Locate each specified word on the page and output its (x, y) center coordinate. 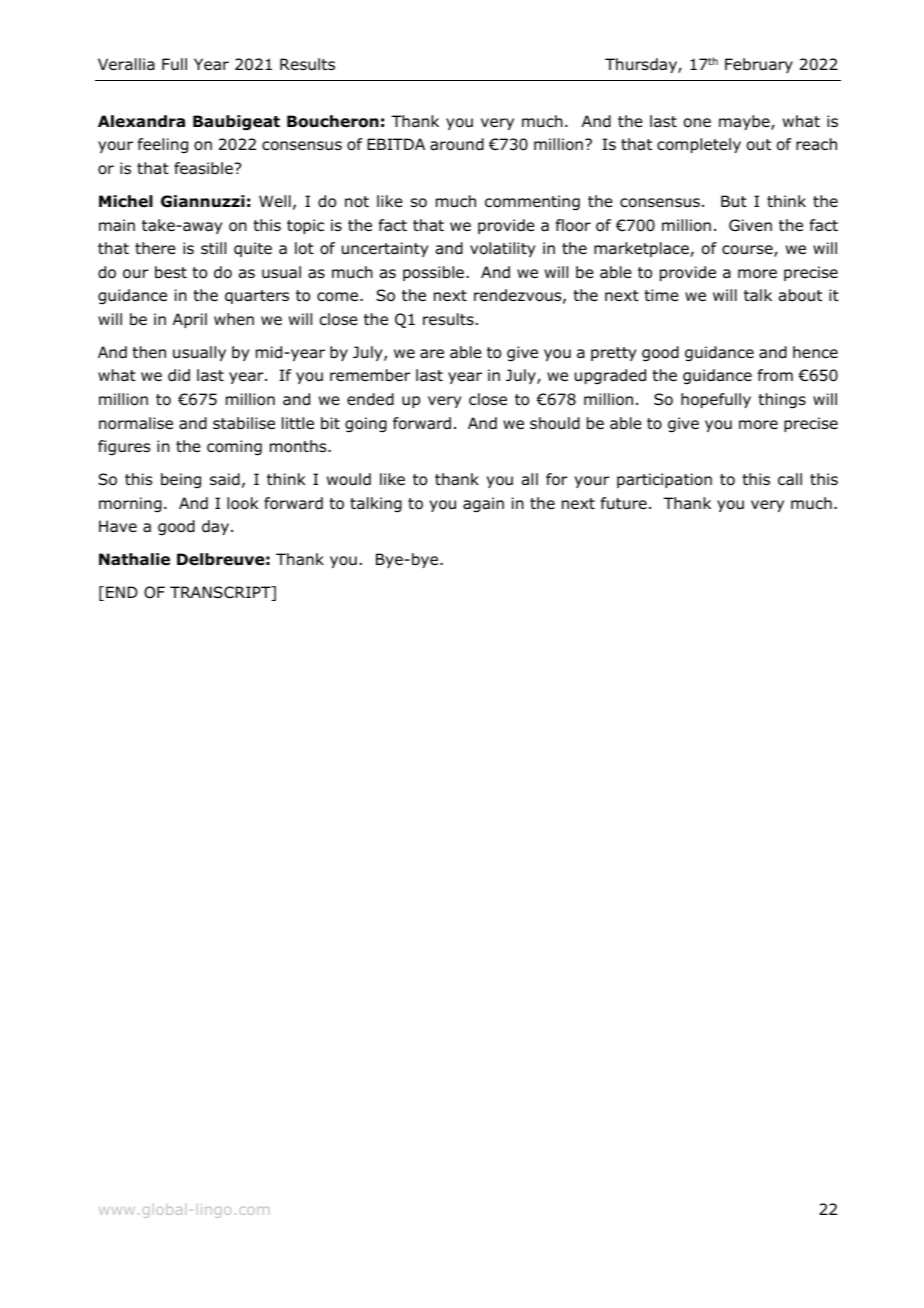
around (457, 144)
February (759, 65)
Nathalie (134, 559)
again (483, 505)
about (800, 295)
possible (433, 273)
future (624, 503)
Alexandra (141, 121)
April (190, 320)
